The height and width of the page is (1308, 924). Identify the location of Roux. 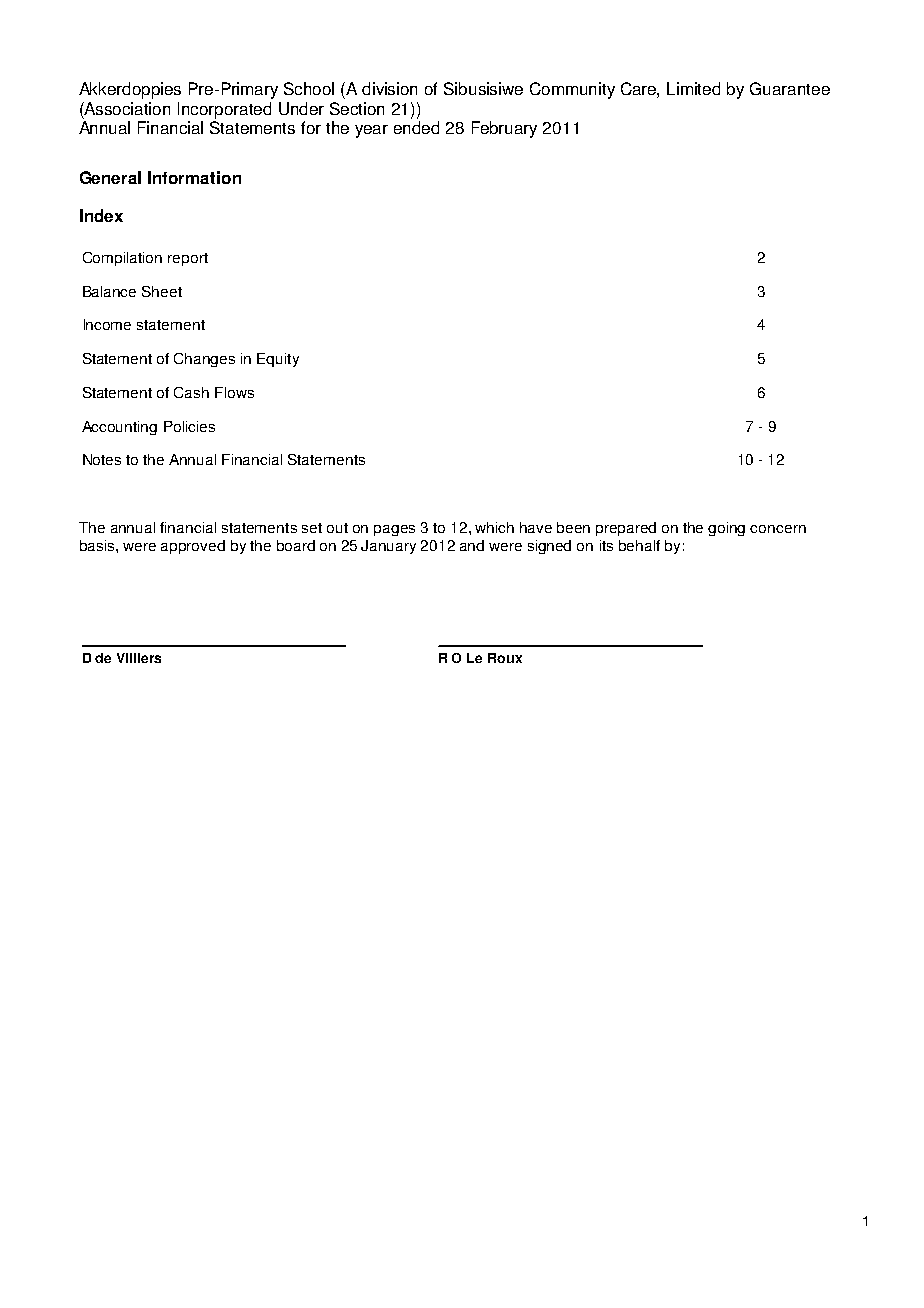
(505, 658).
